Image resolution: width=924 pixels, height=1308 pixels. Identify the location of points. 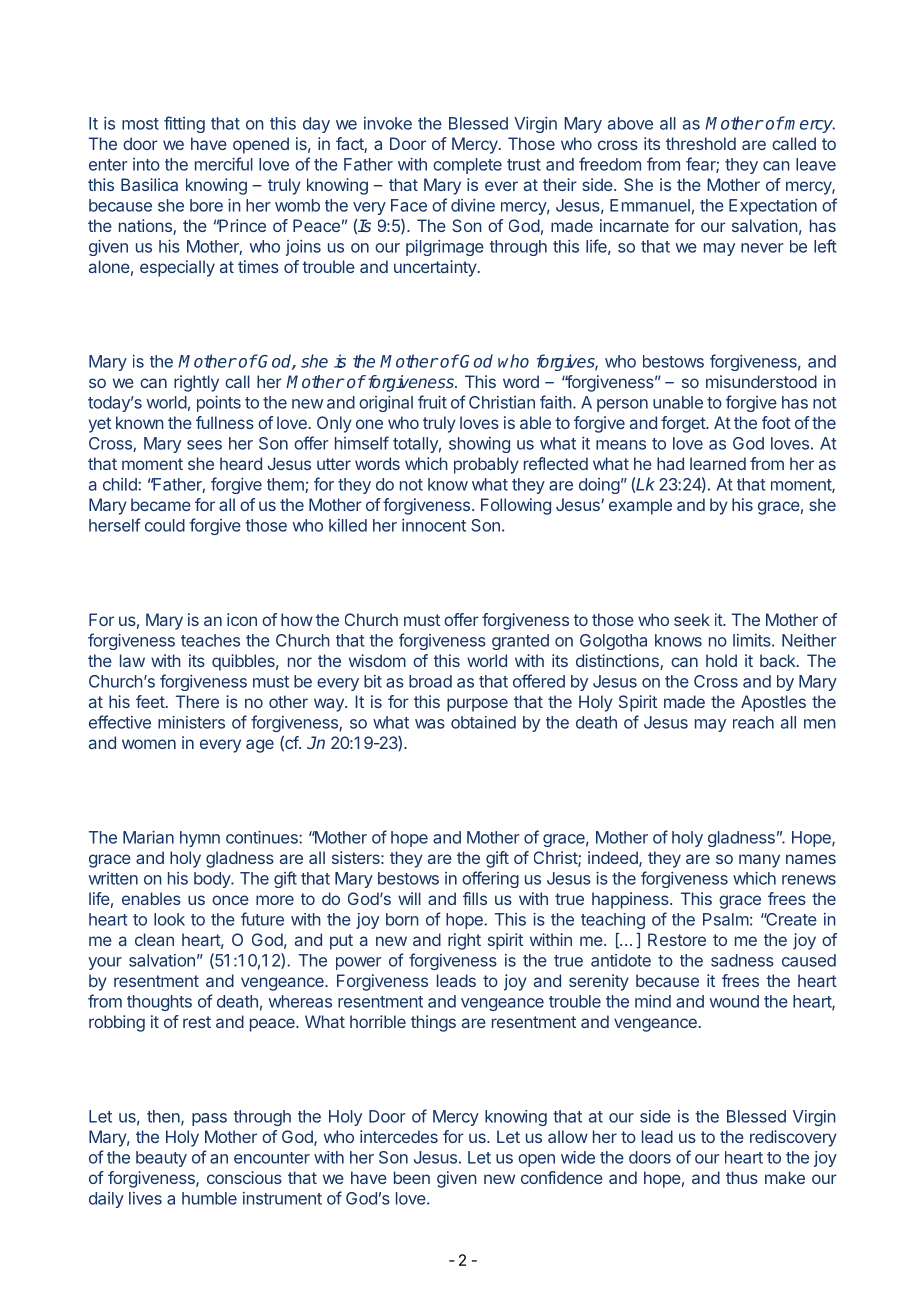
(219, 404).
